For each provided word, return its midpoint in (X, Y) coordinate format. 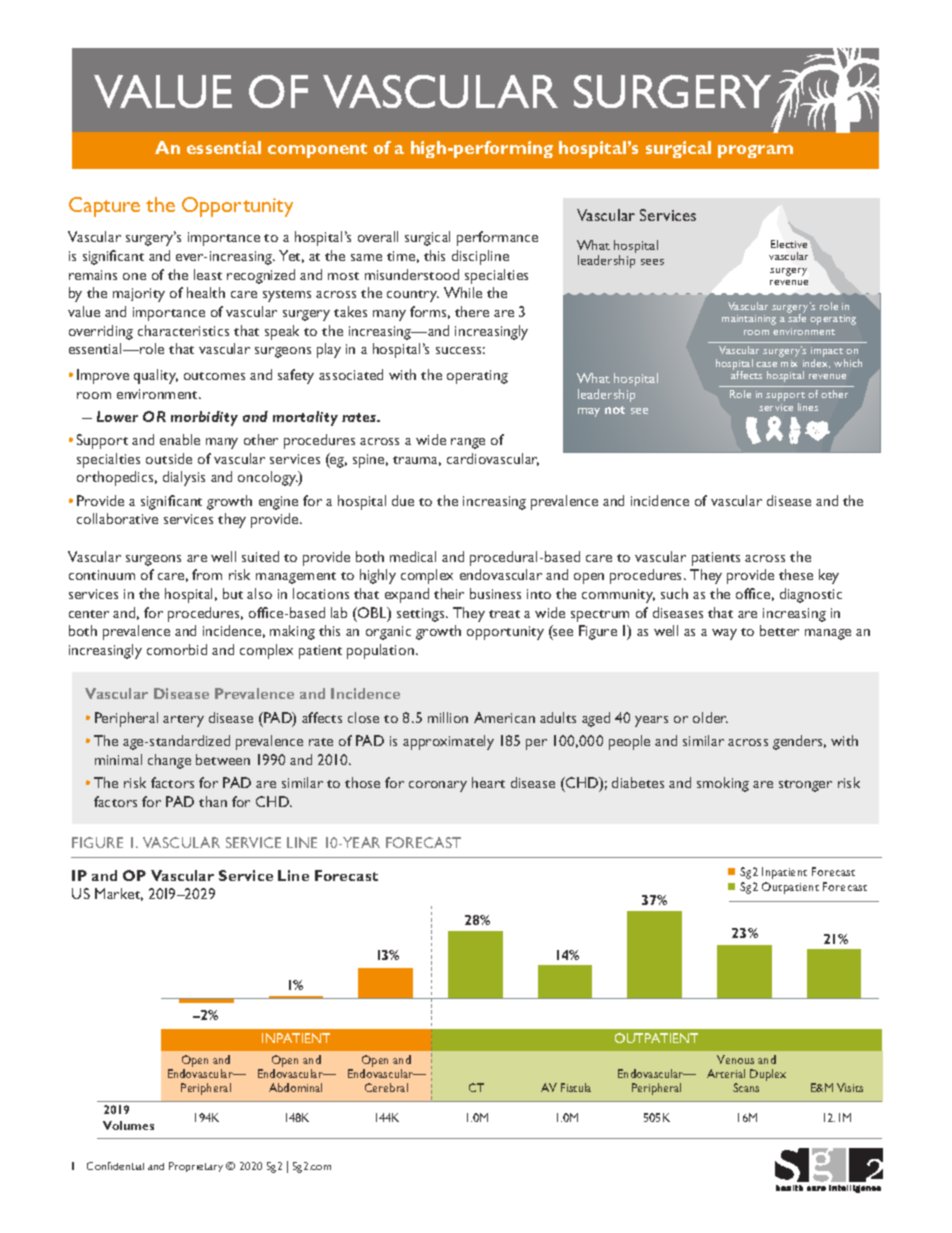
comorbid (177, 649)
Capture (104, 207)
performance (497, 238)
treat (504, 614)
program (755, 151)
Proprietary (196, 1167)
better (779, 630)
